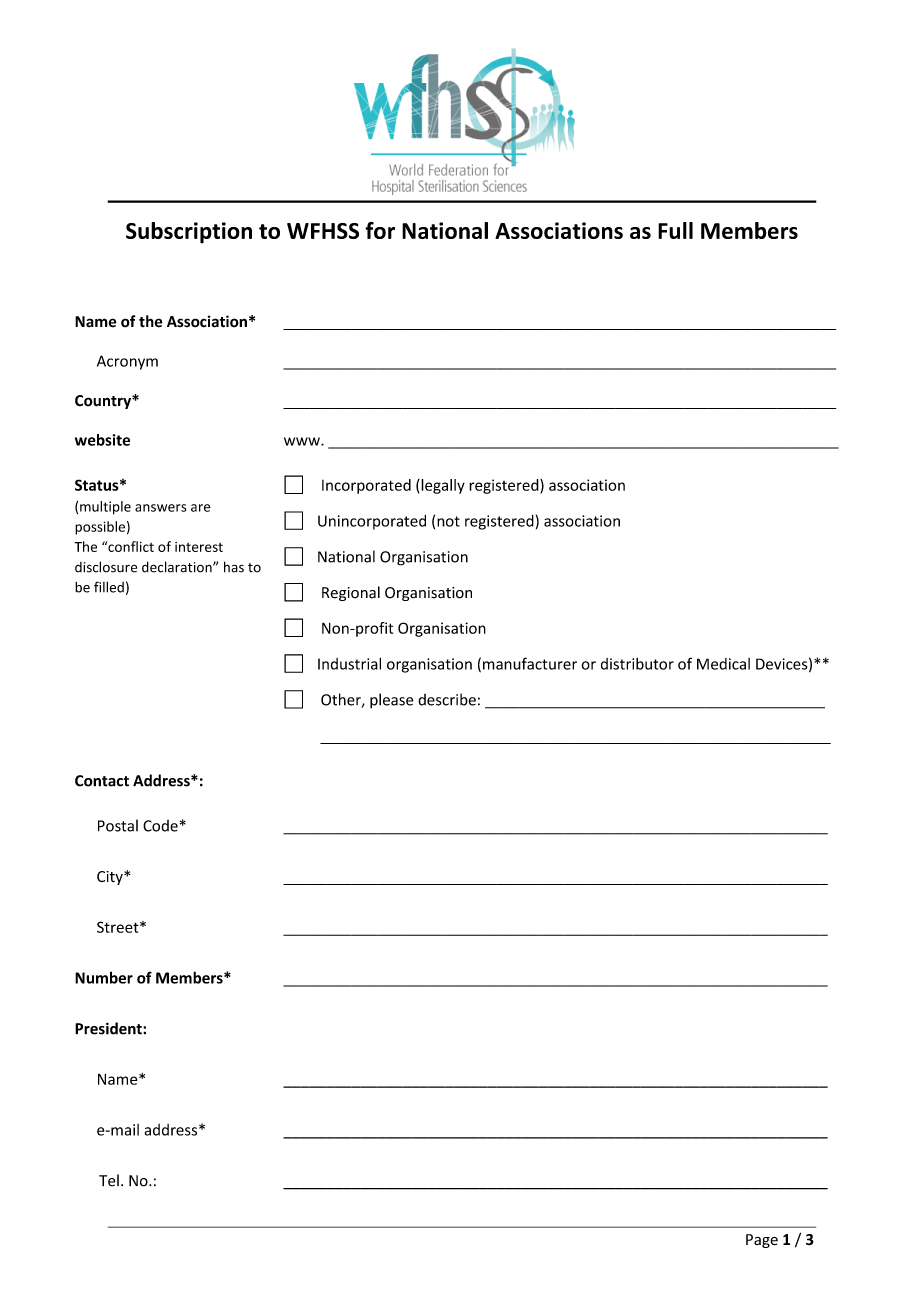 This screenshot has width=924, height=1308. What do you see at coordinates (380, 230) in the screenshot?
I see `for` at bounding box center [380, 230].
